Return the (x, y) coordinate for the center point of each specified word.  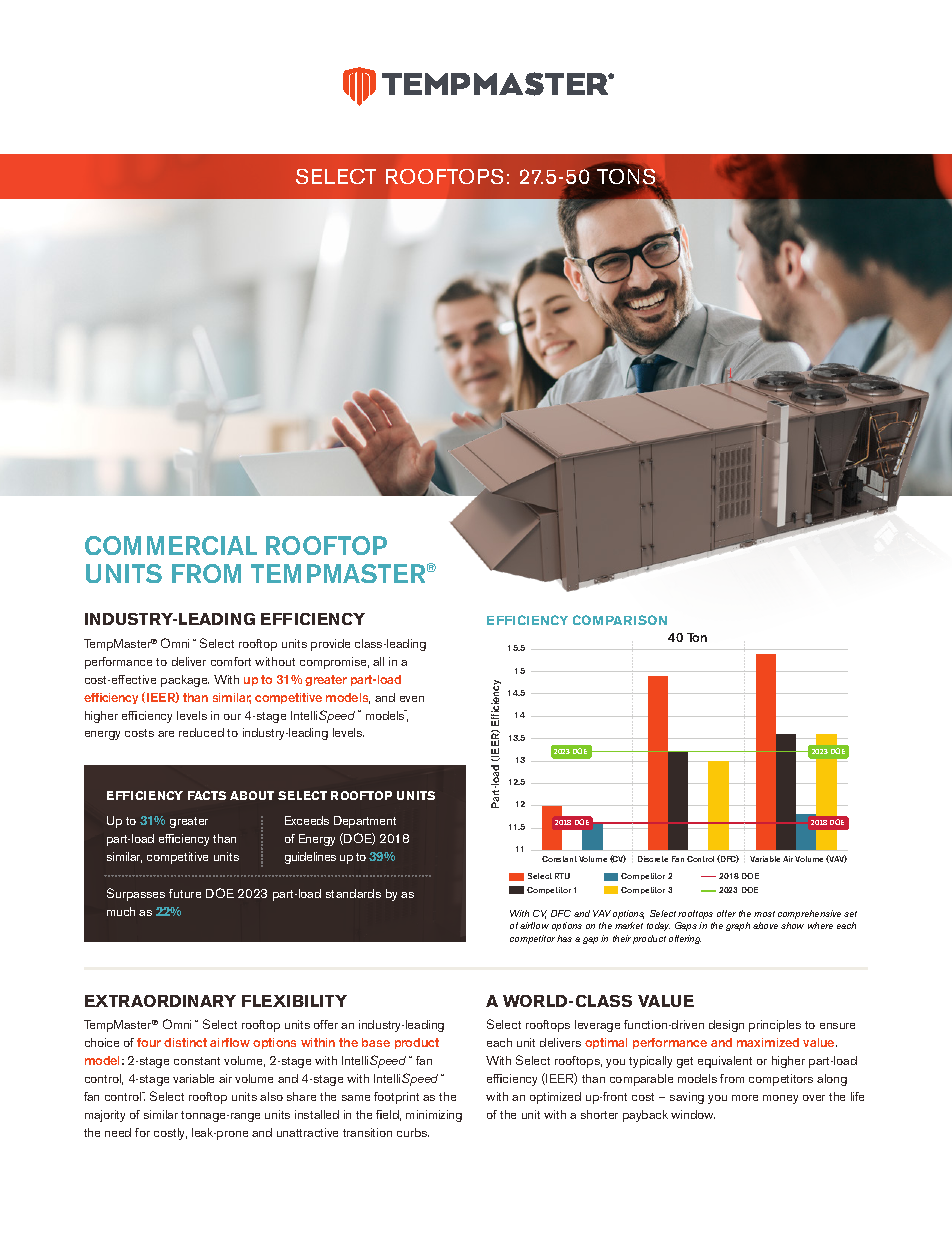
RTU (562, 876)
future (185, 893)
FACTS (207, 795)
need (118, 1132)
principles (775, 1026)
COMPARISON (620, 620)
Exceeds (307, 820)
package (185, 681)
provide (330, 645)
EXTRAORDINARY (160, 1001)
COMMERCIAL (171, 545)
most (764, 914)
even (412, 699)
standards (353, 893)
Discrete (653, 859)
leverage (597, 1026)
